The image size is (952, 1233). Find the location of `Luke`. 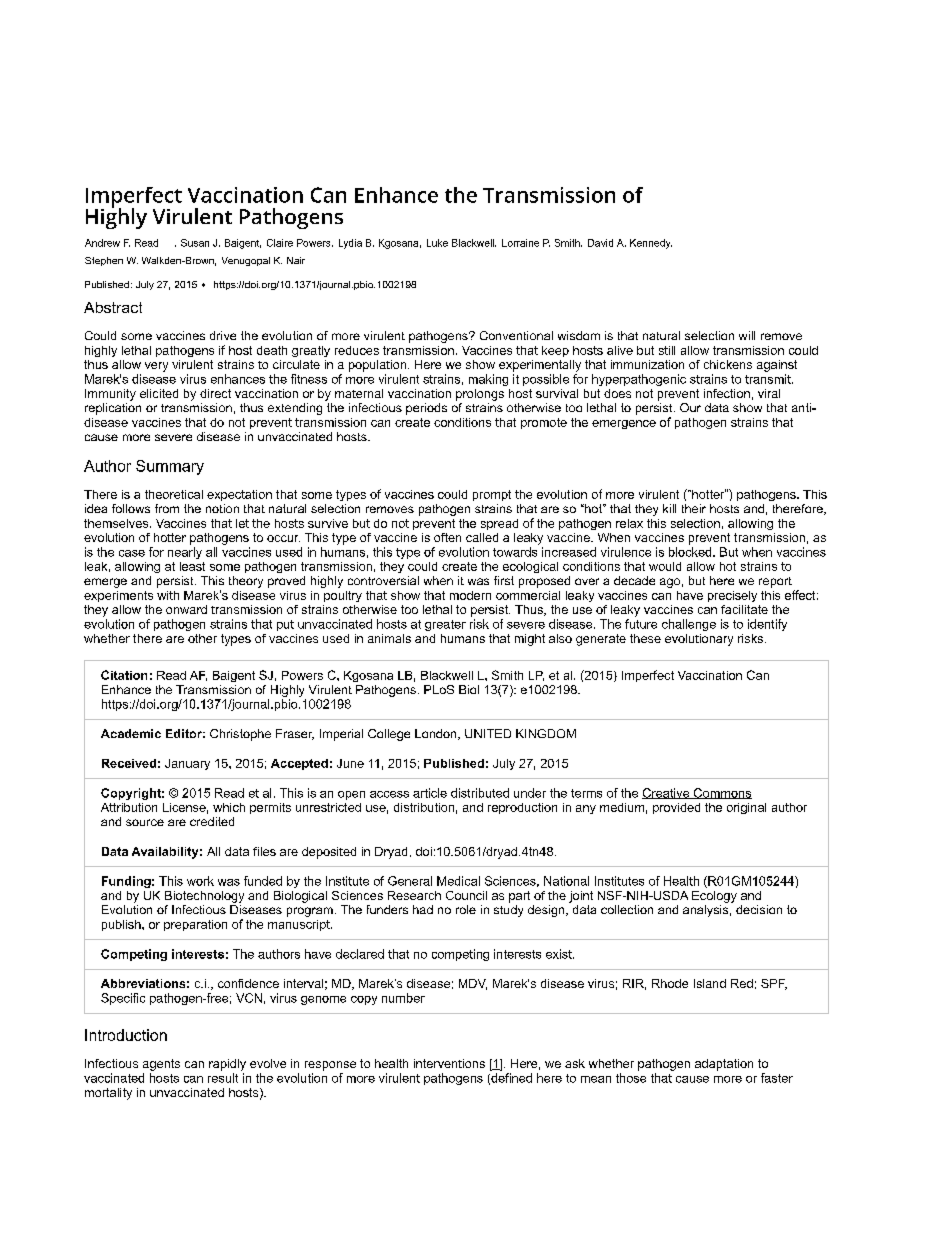

Luke is located at coordinates (437, 243).
